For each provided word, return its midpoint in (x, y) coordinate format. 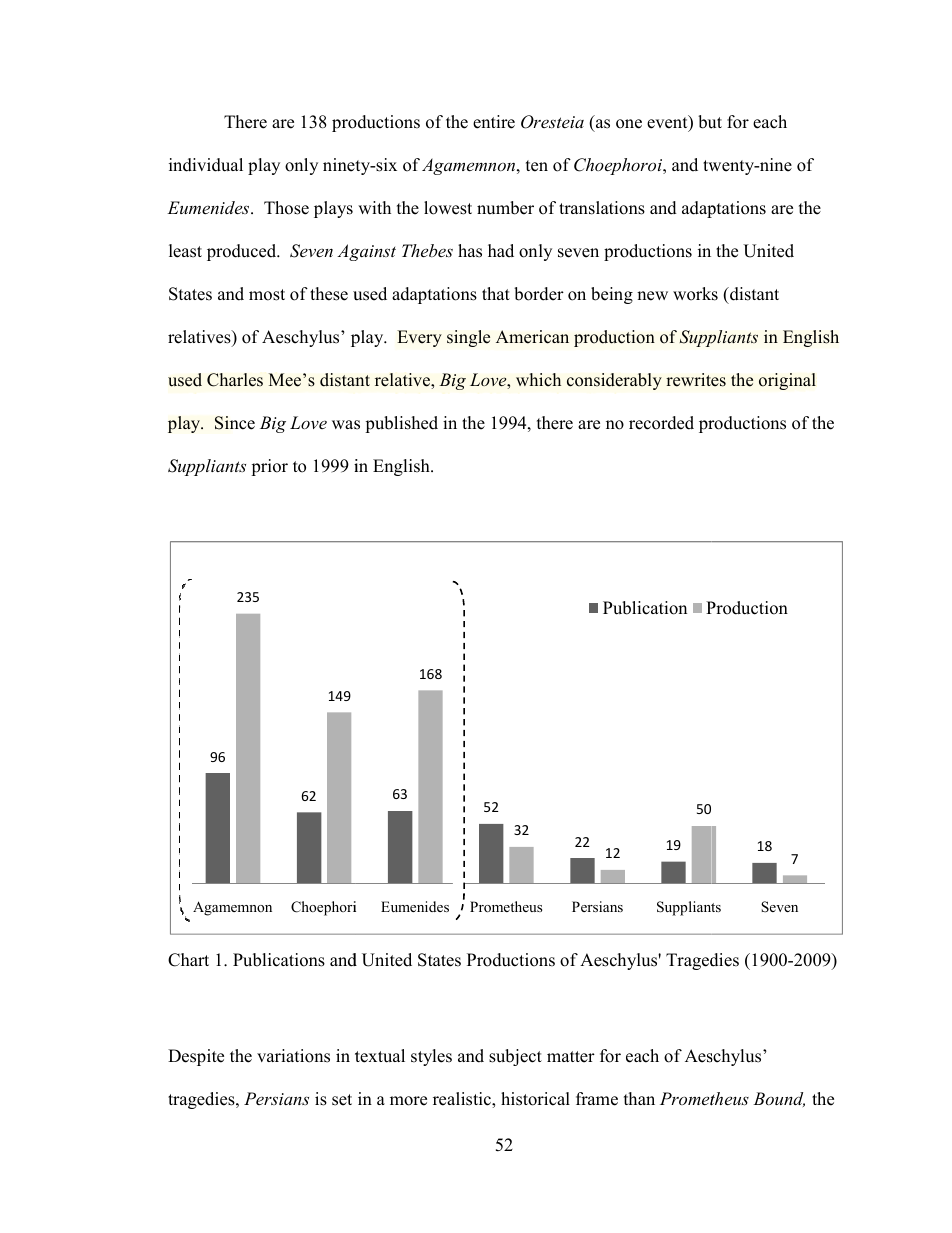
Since (235, 423)
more (408, 1101)
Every (419, 338)
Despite (196, 1057)
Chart (188, 960)
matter (571, 1057)
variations (293, 1056)
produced (243, 252)
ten (537, 166)
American (532, 337)
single (468, 338)
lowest (448, 208)
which (538, 380)
